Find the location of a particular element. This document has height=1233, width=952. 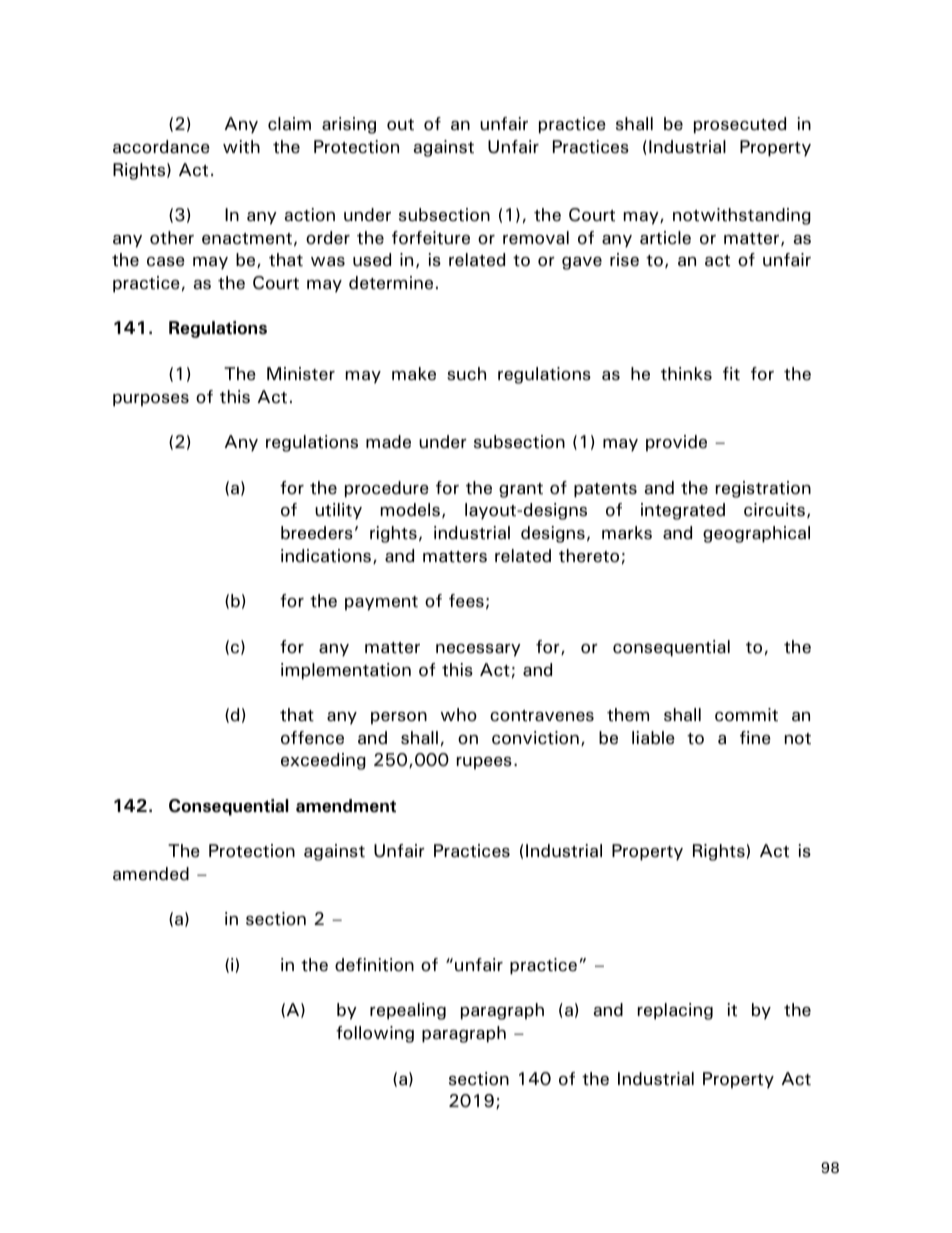

arising is located at coordinates (349, 125).
